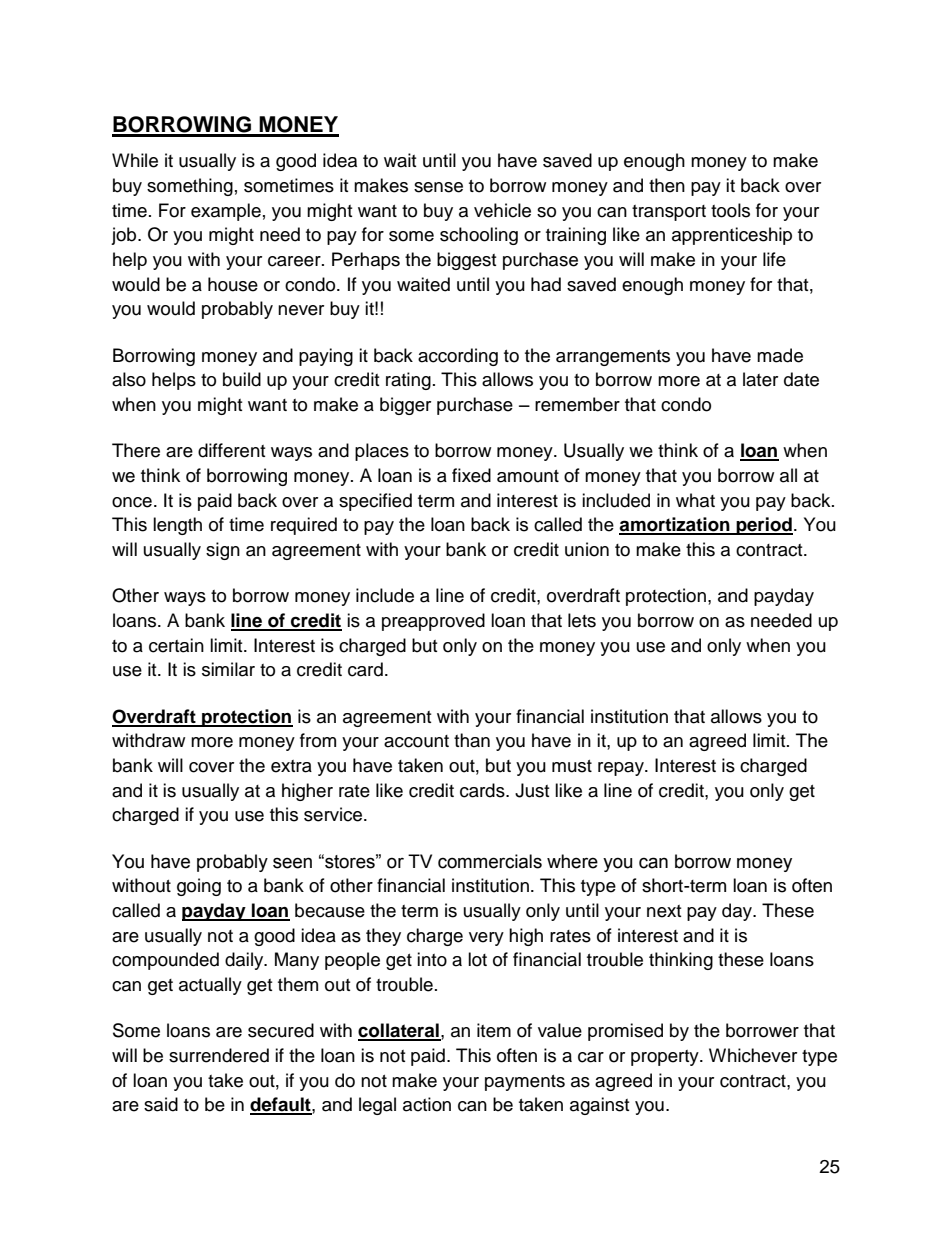 The height and width of the screenshot is (1233, 952). Describe the element at coordinates (438, 187) in the screenshot. I see `sense` at that location.
